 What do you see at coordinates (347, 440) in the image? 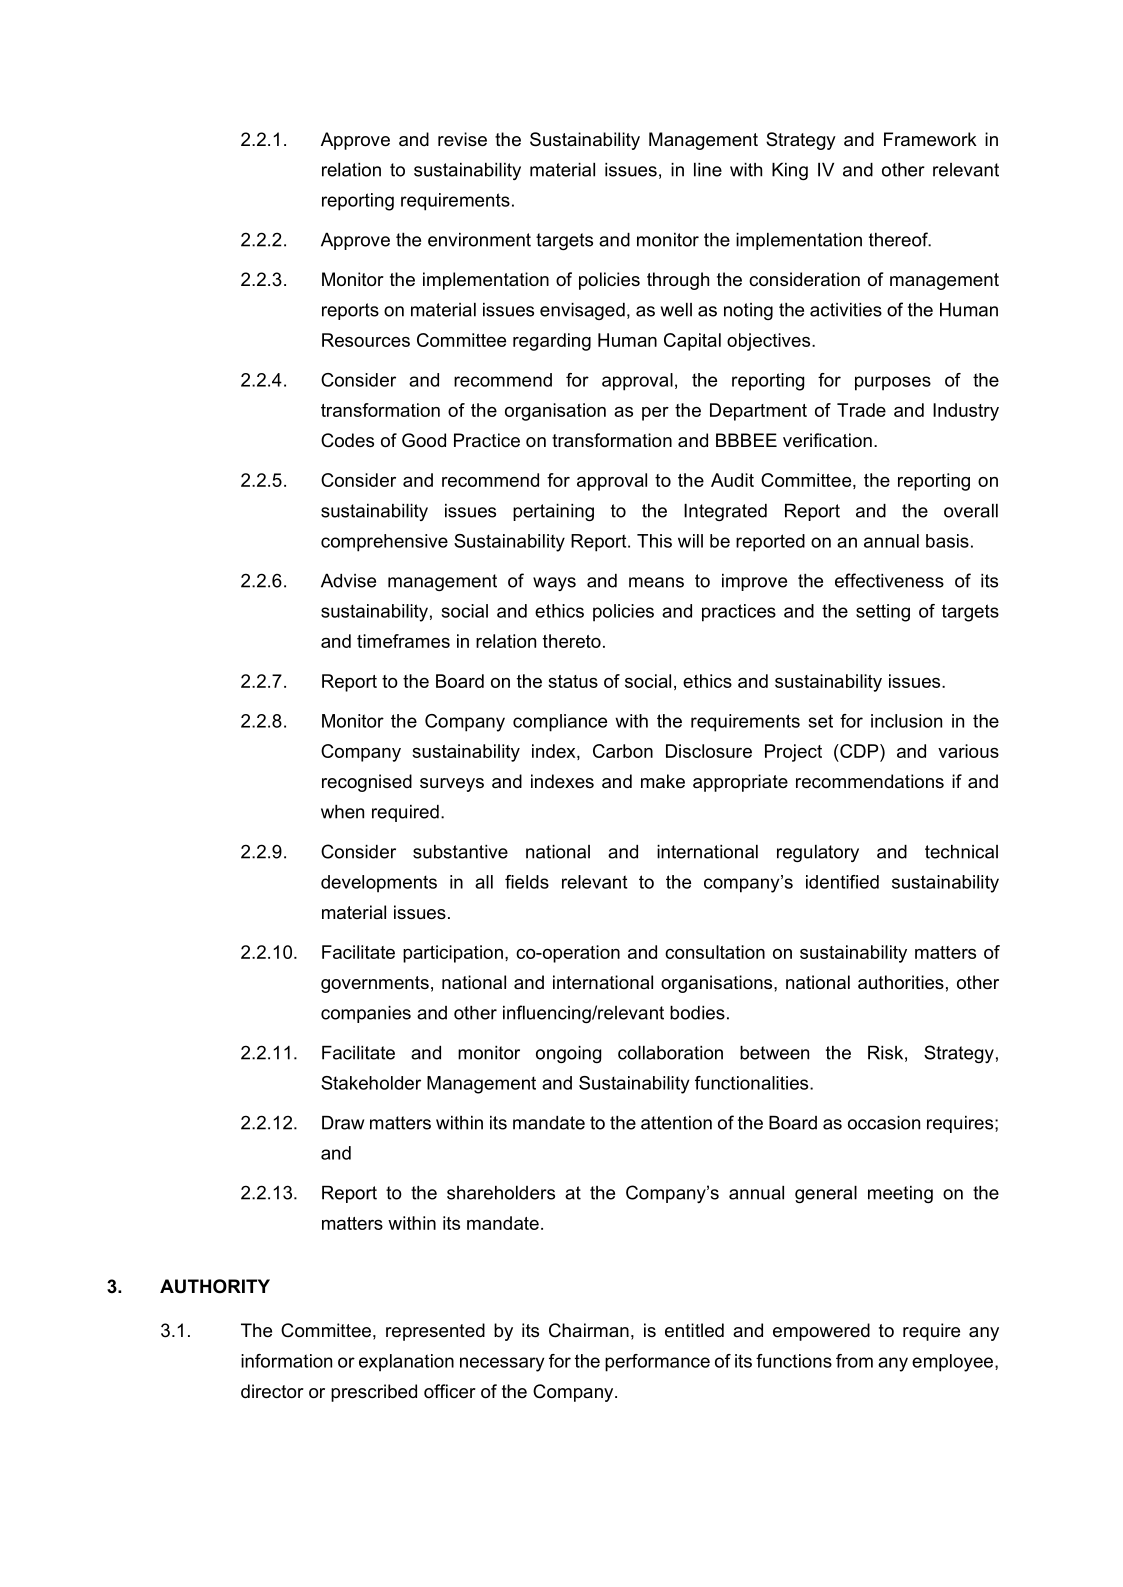
I see `Codes` at bounding box center [347, 440].
